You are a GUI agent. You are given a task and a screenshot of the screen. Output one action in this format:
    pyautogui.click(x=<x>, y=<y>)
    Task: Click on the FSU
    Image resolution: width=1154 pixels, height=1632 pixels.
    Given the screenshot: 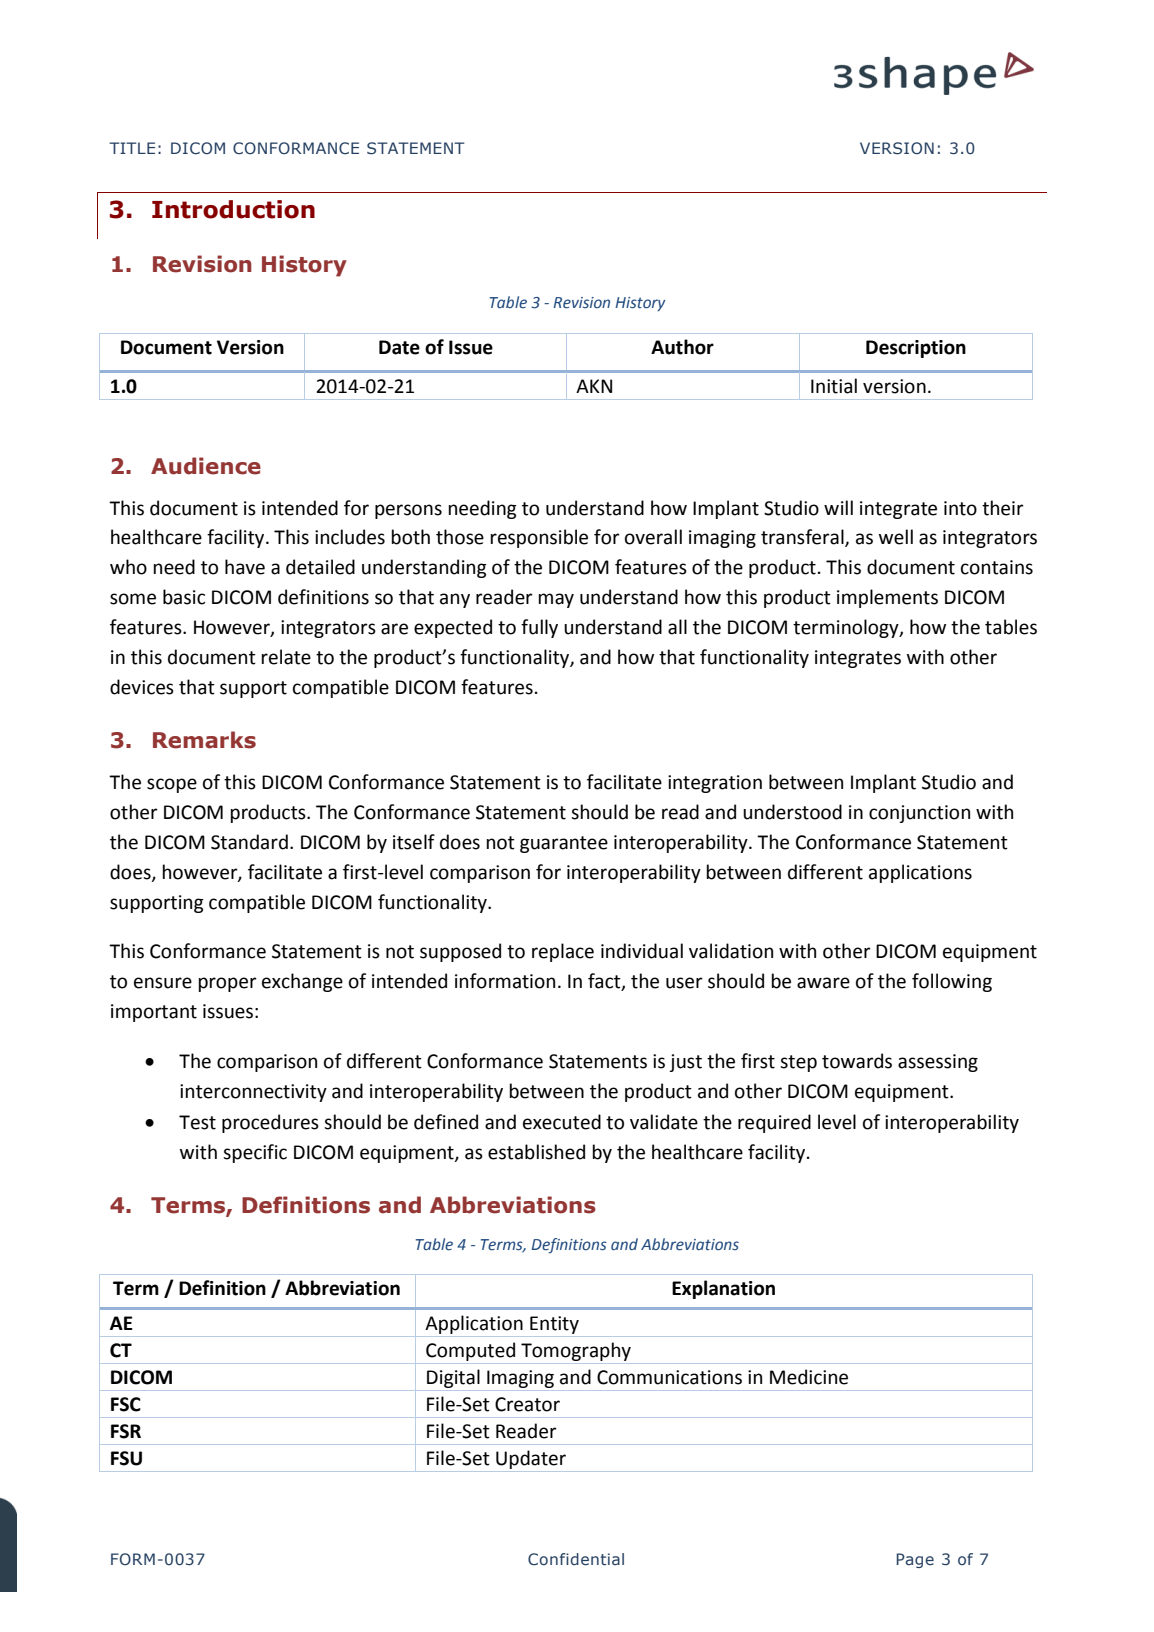 What is the action you would take?
    pyautogui.click(x=126, y=1458)
